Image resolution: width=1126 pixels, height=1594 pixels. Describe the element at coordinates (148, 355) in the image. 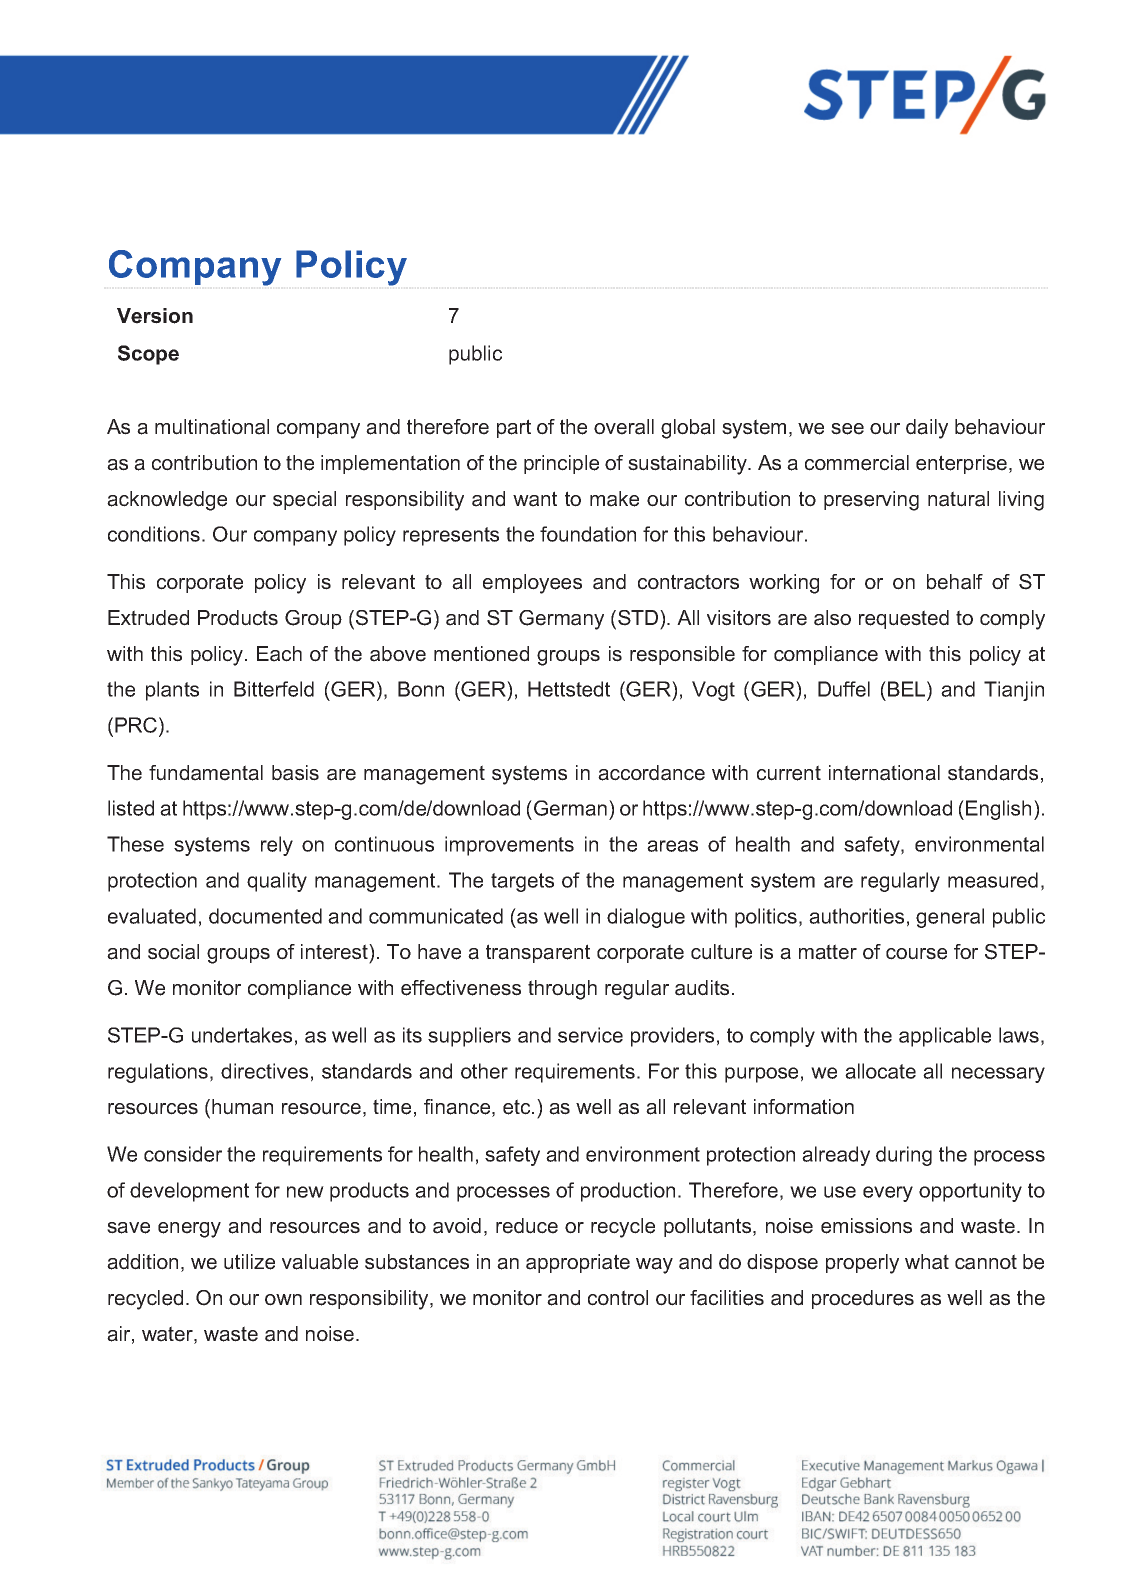

I see `Scope` at that location.
